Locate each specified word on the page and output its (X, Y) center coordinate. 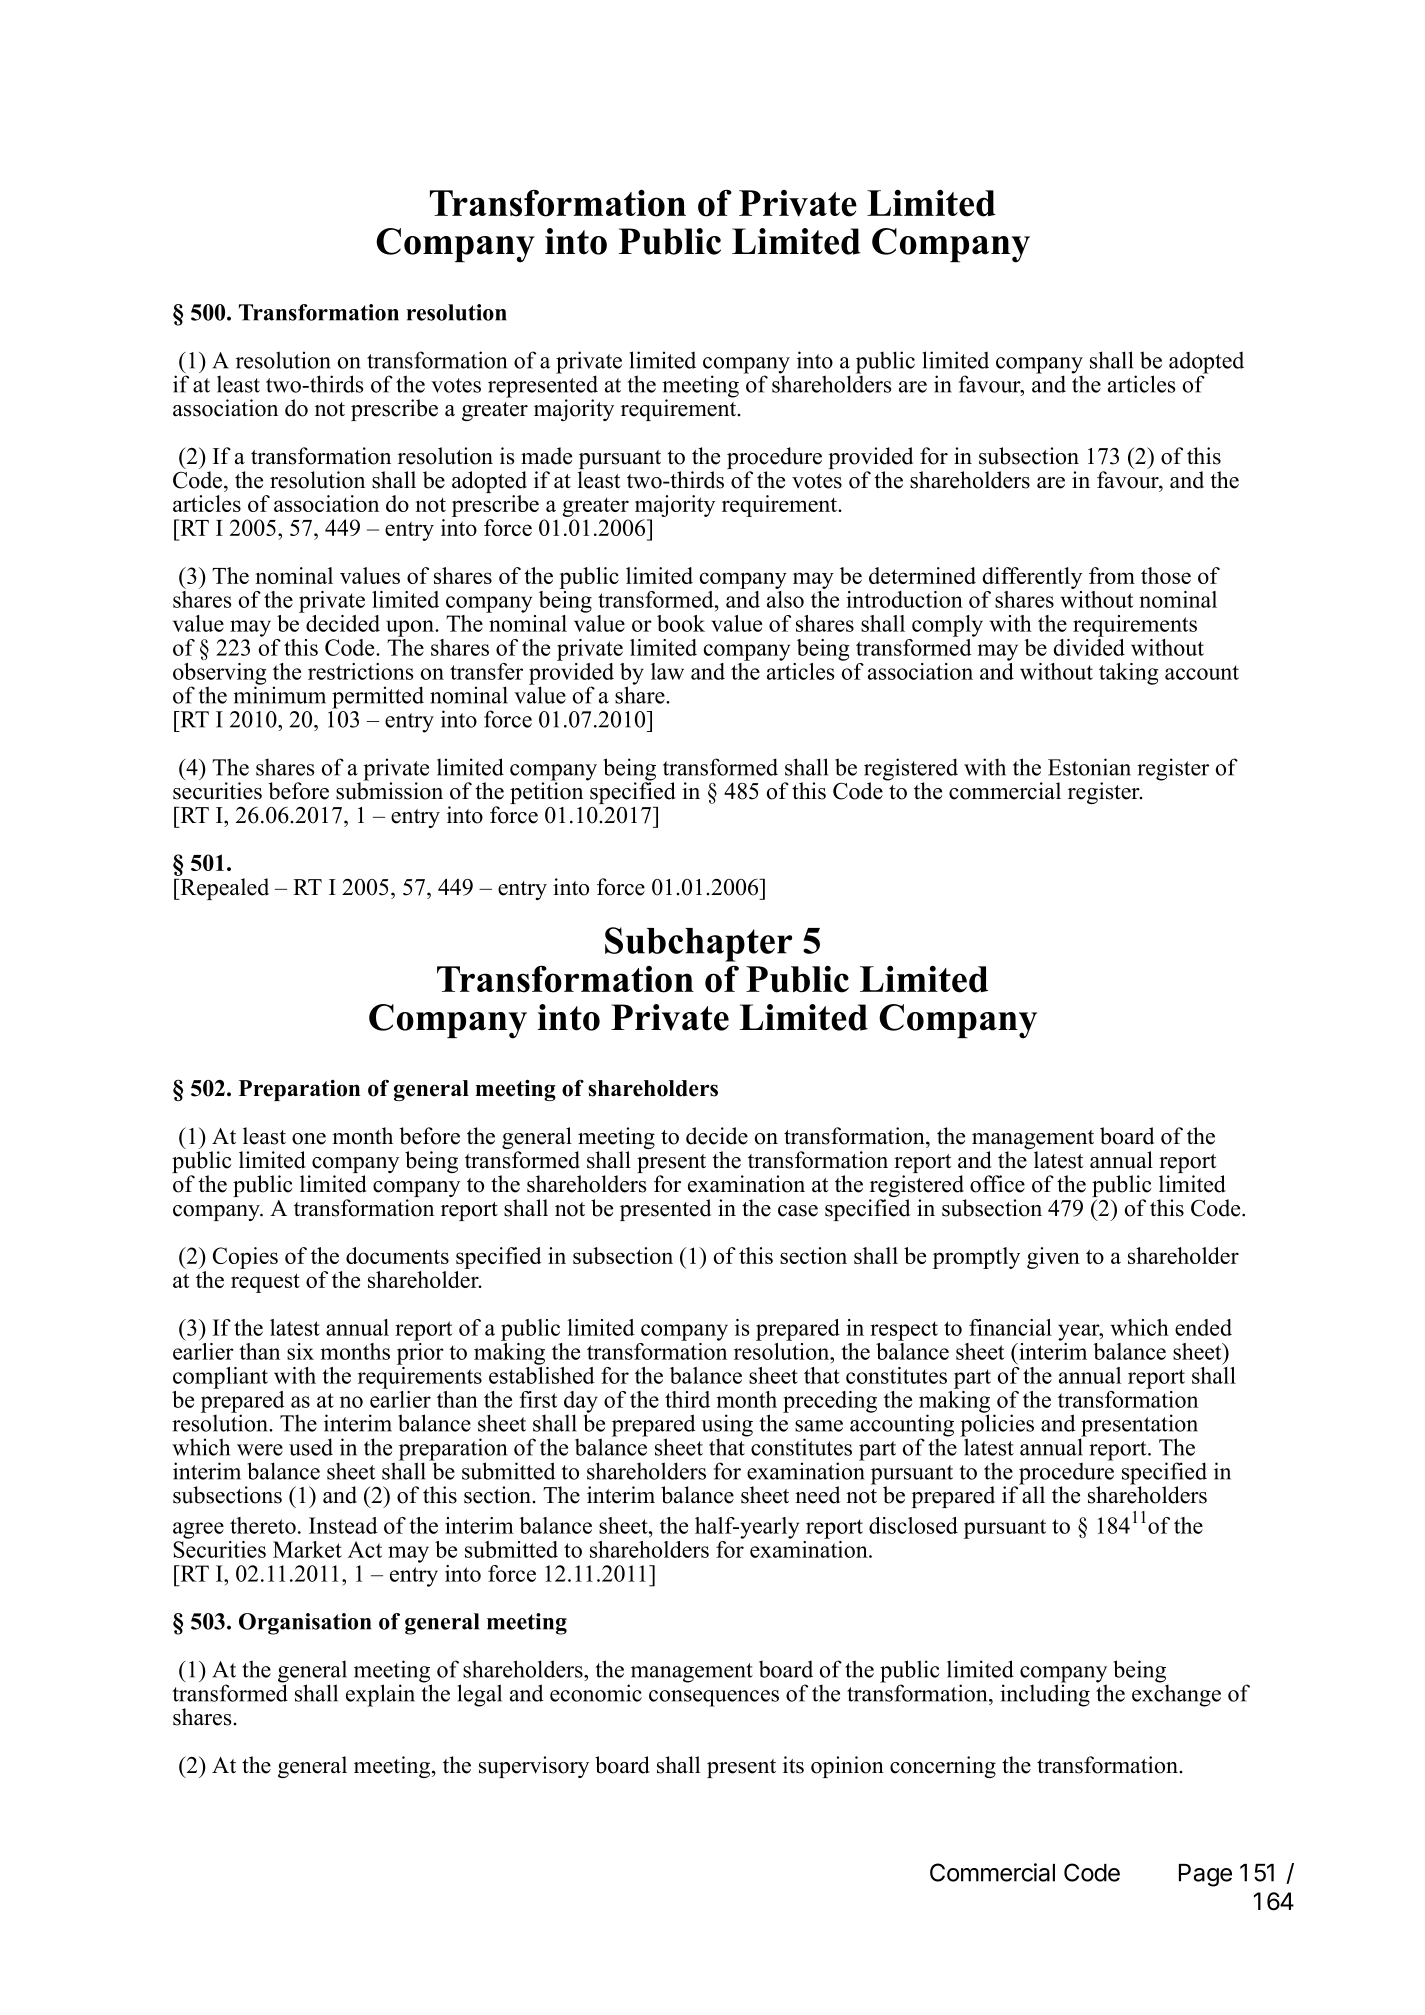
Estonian (1089, 767)
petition (546, 792)
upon (411, 628)
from (1112, 575)
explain (380, 1695)
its (793, 1765)
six (300, 1351)
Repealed (223, 889)
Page (1205, 1875)
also (785, 598)
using (727, 1426)
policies (997, 1425)
